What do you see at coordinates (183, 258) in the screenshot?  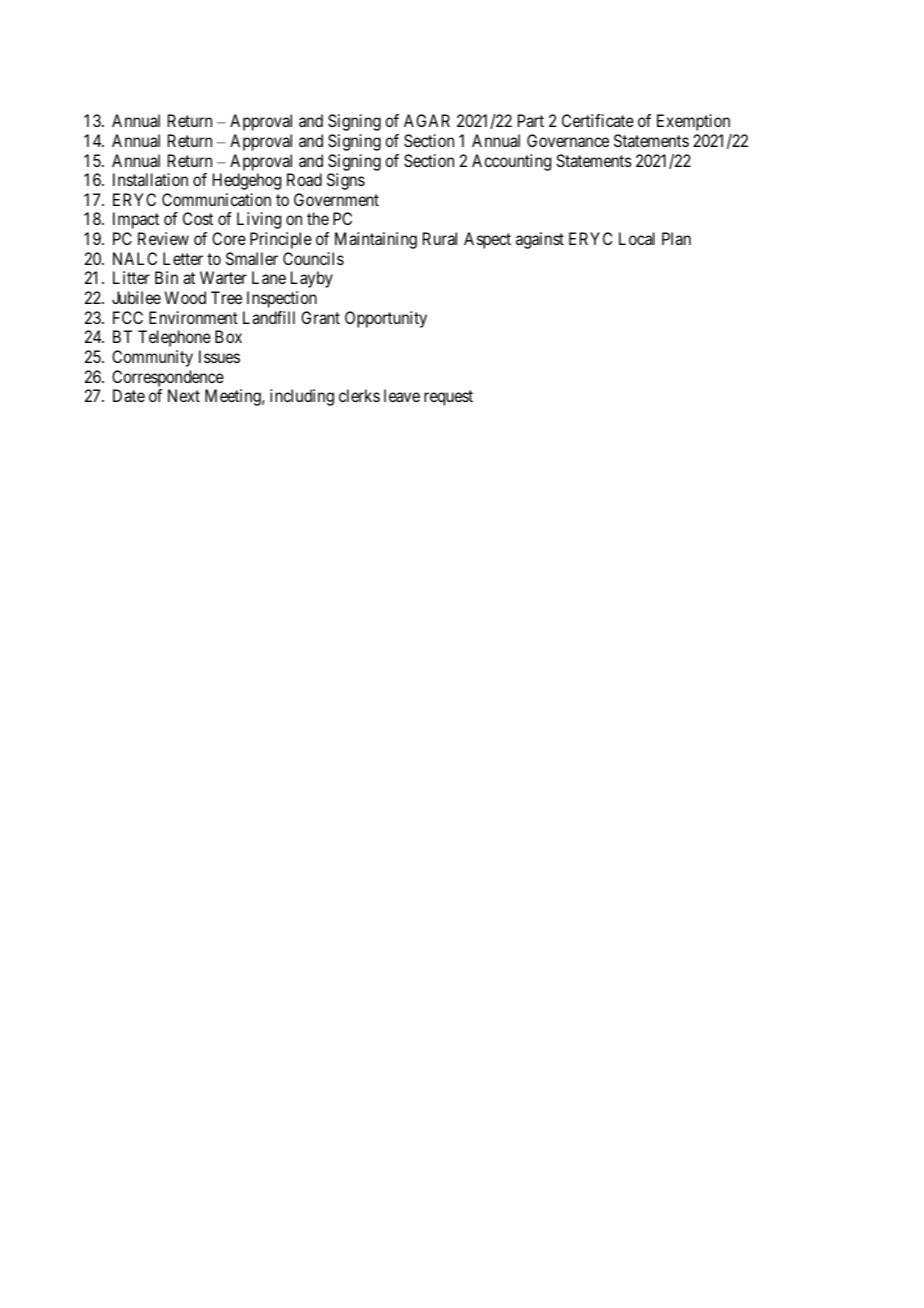 I see `Letter` at bounding box center [183, 258].
